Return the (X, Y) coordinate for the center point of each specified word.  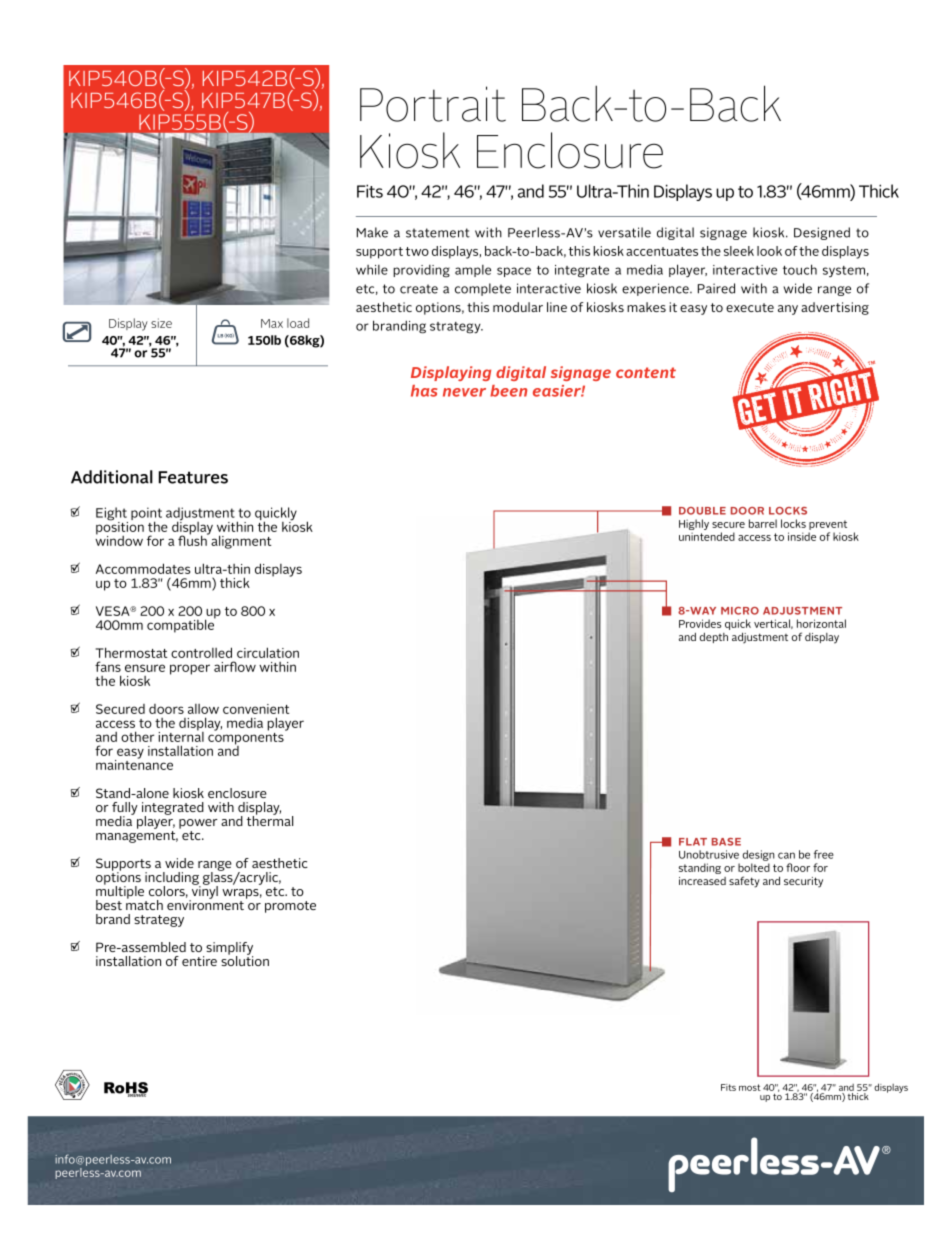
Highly (694, 524)
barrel (763, 523)
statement (438, 233)
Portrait (433, 104)
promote (290, 907)
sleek (739, 251)
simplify (229, 949)
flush (193, 539)
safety (744, 882)
